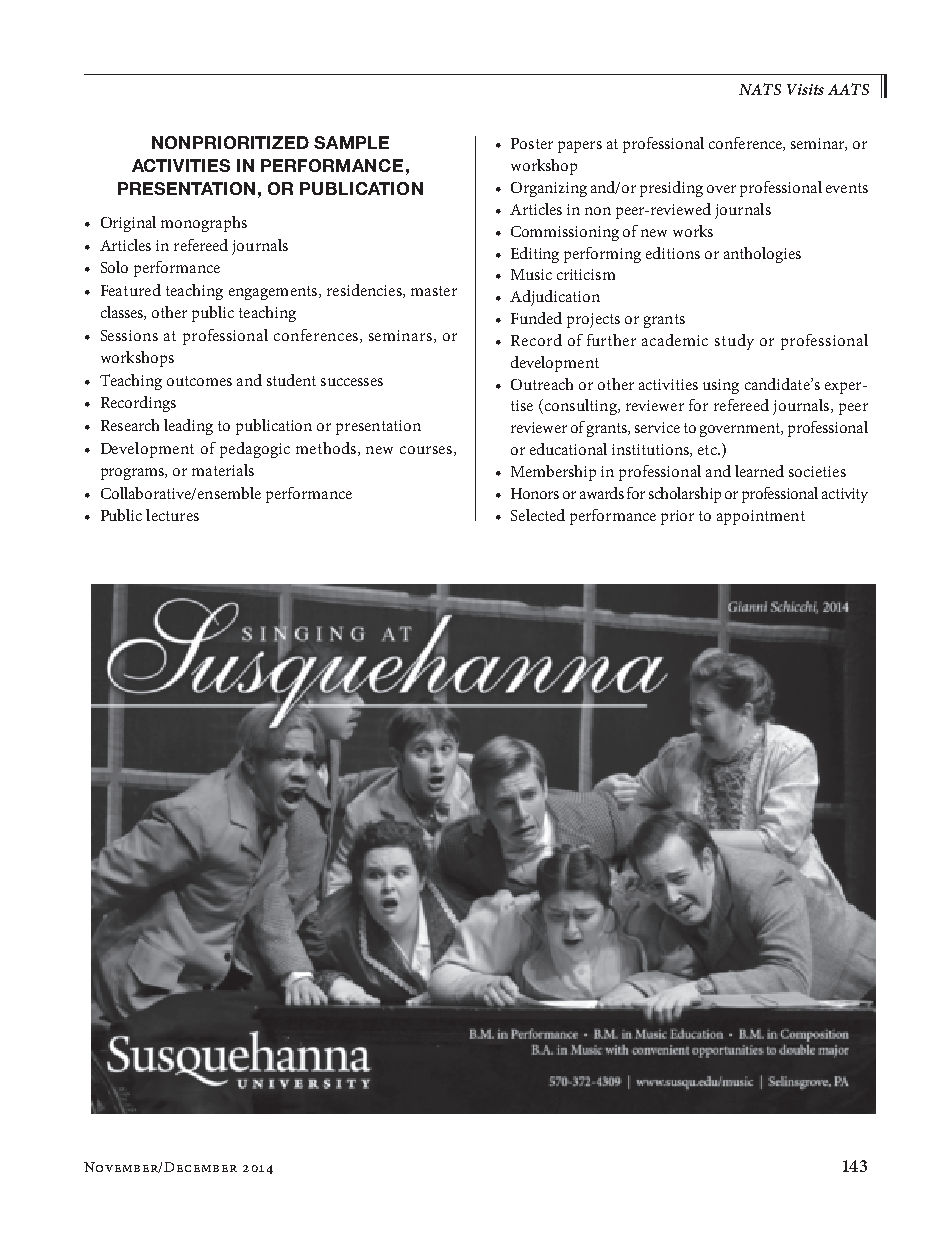 The height and width of the screenshot is (1233, 952). Describe the element at coordinates (734, 342) in the screenshot. I see `study` at that location.
